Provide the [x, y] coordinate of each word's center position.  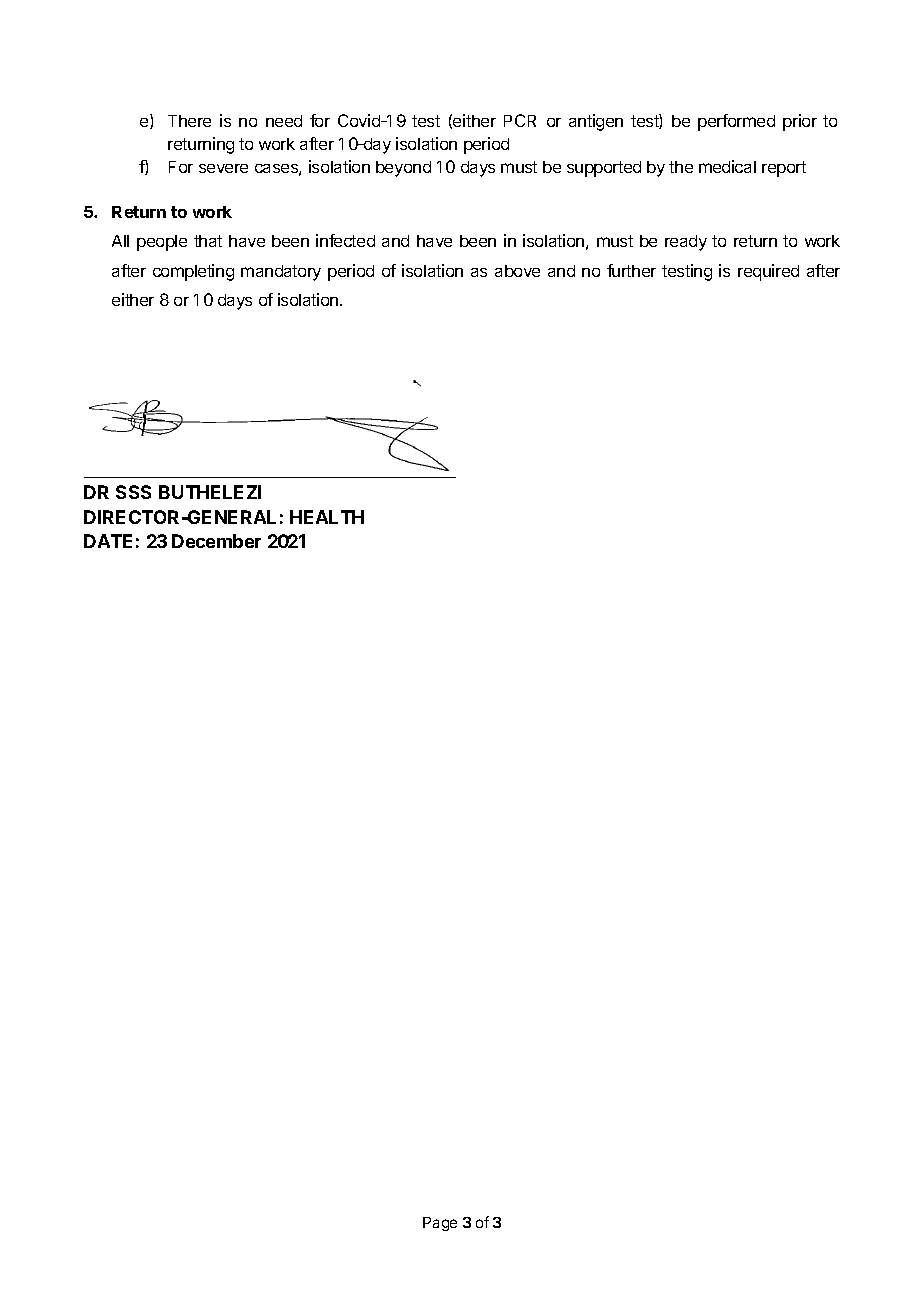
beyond [403, 169]
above [517, 271]
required [768, 272]
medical [727, 166]
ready [686, 243]
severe [223, 168]
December [216, 541]
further [631, 270]
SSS [133, 492]
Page [440, 1224]
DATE [108, 541]
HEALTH [327, 517]
